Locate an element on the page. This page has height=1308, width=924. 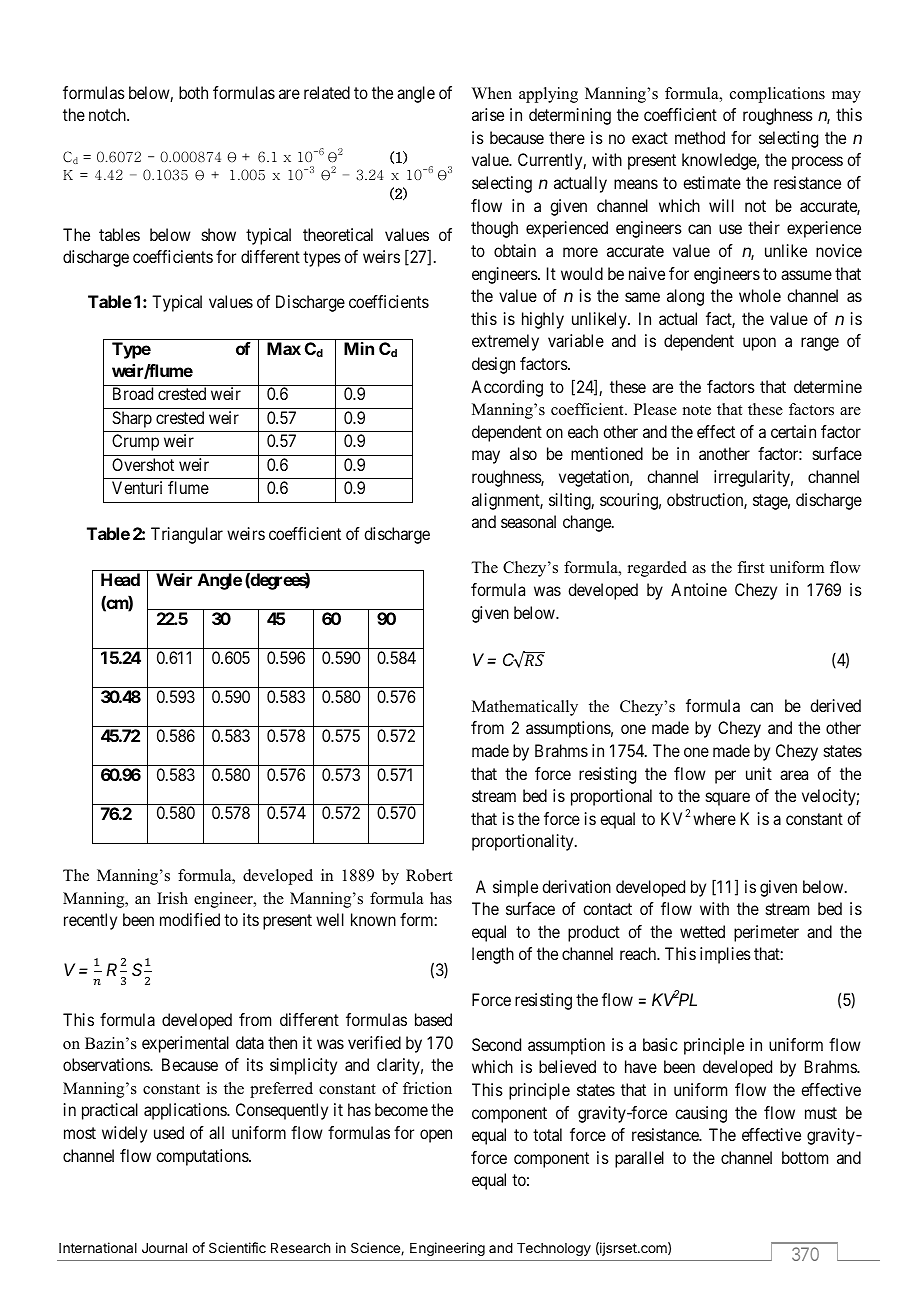
arise is located at coordinates (488, 114).
